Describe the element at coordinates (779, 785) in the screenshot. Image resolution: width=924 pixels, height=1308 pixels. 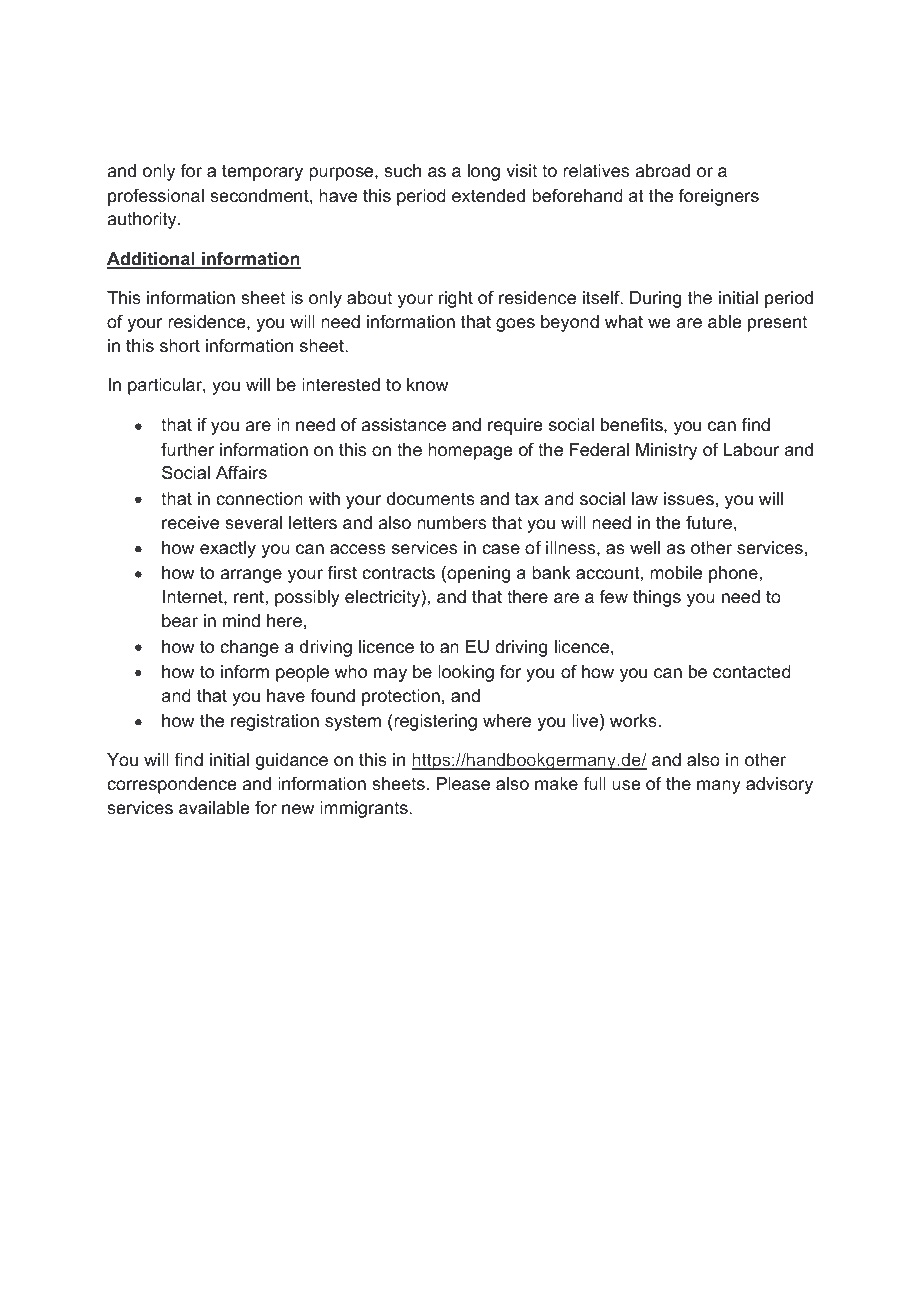
I see `advisory` at that location.
